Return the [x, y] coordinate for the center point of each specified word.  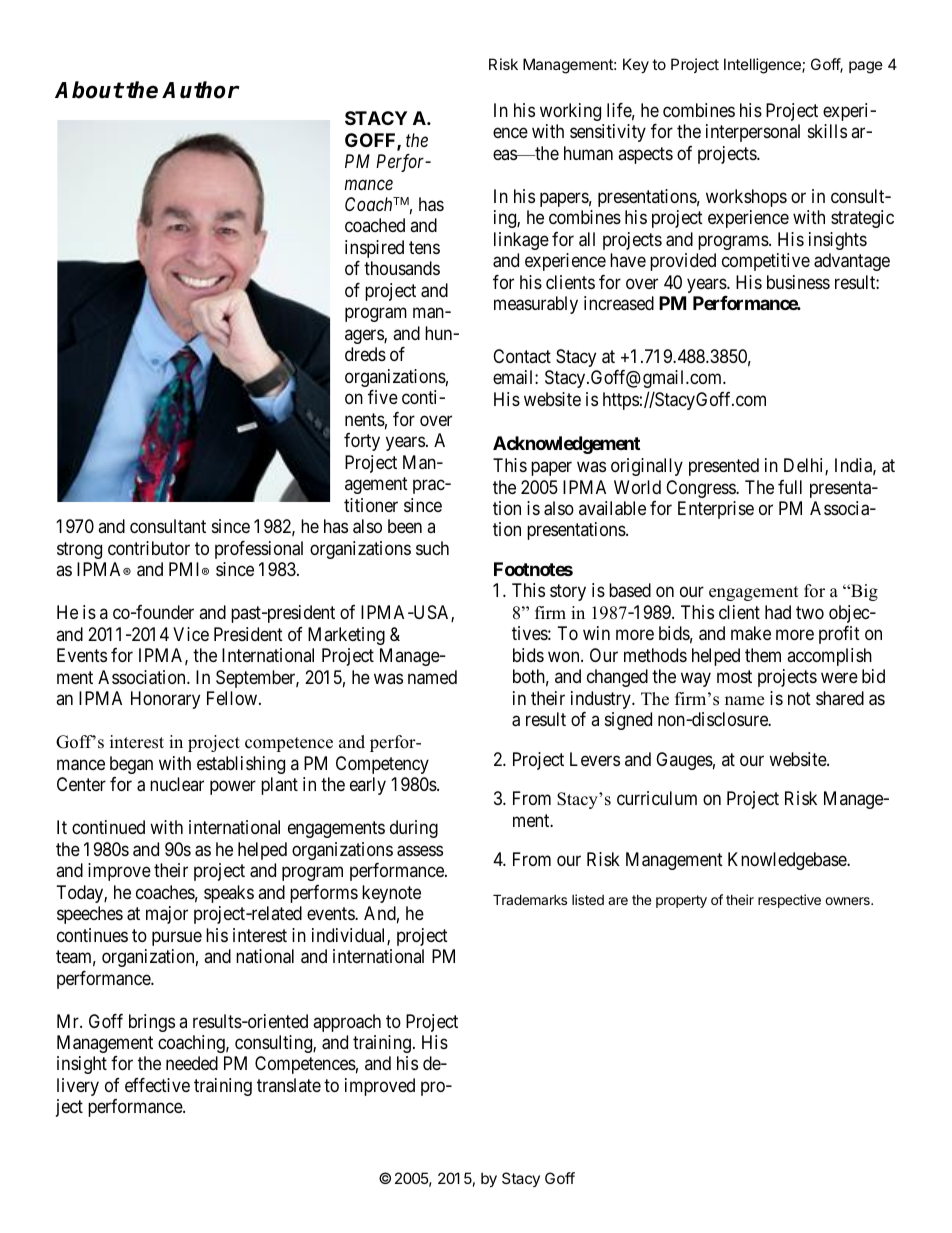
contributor [149, 548]
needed [192, 1063]
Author [201, 90]
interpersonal [753, 133]
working [570, 112]
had [778, 612]
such [432, 548]
